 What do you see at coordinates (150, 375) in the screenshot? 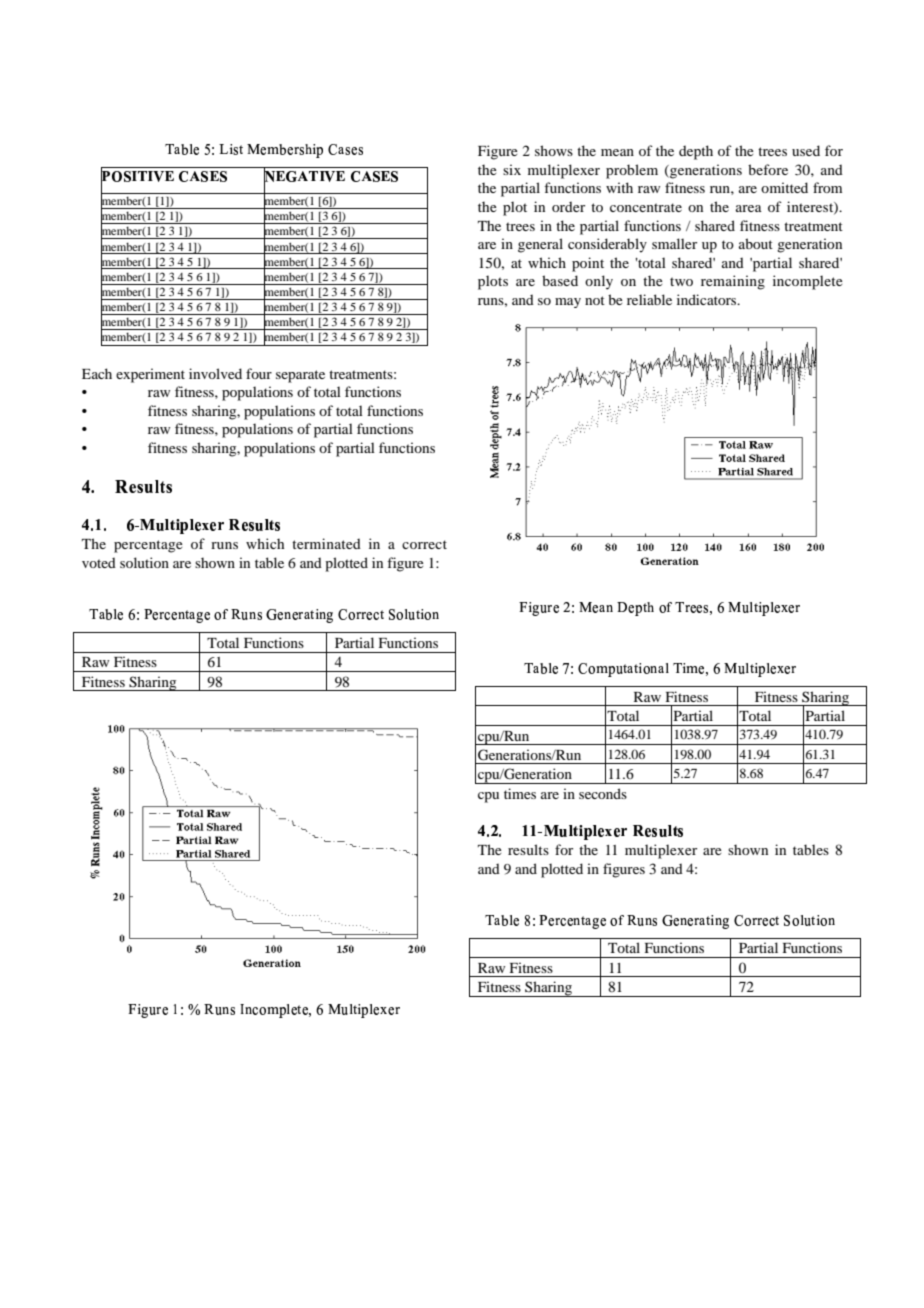
I see `experiment` at bounding box center [150, 375].
